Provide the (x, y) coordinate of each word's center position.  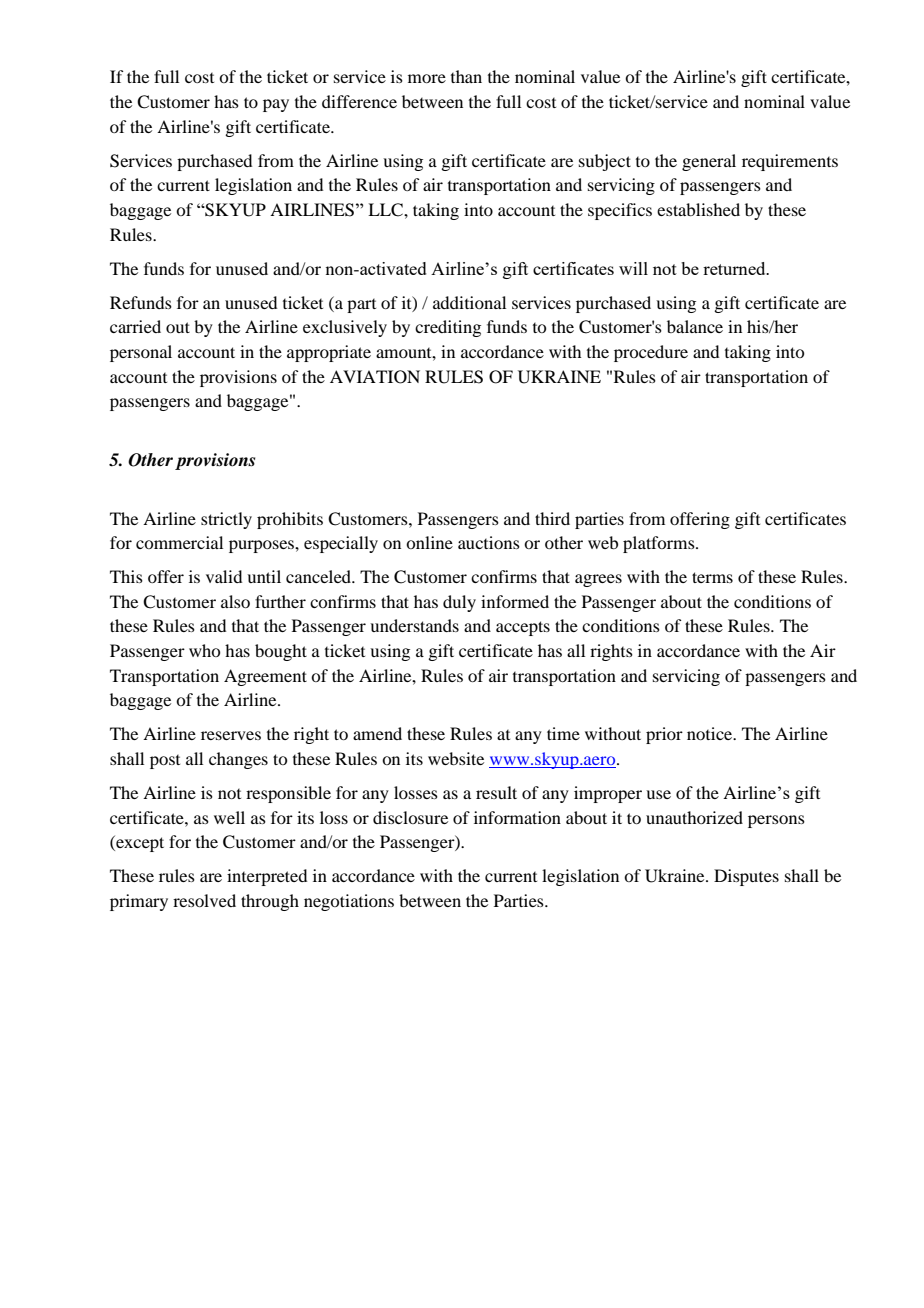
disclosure (410, 817)
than (466, 76)
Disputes (746, 877)
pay (276, 105)
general (709, 162)
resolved (204, 900)
